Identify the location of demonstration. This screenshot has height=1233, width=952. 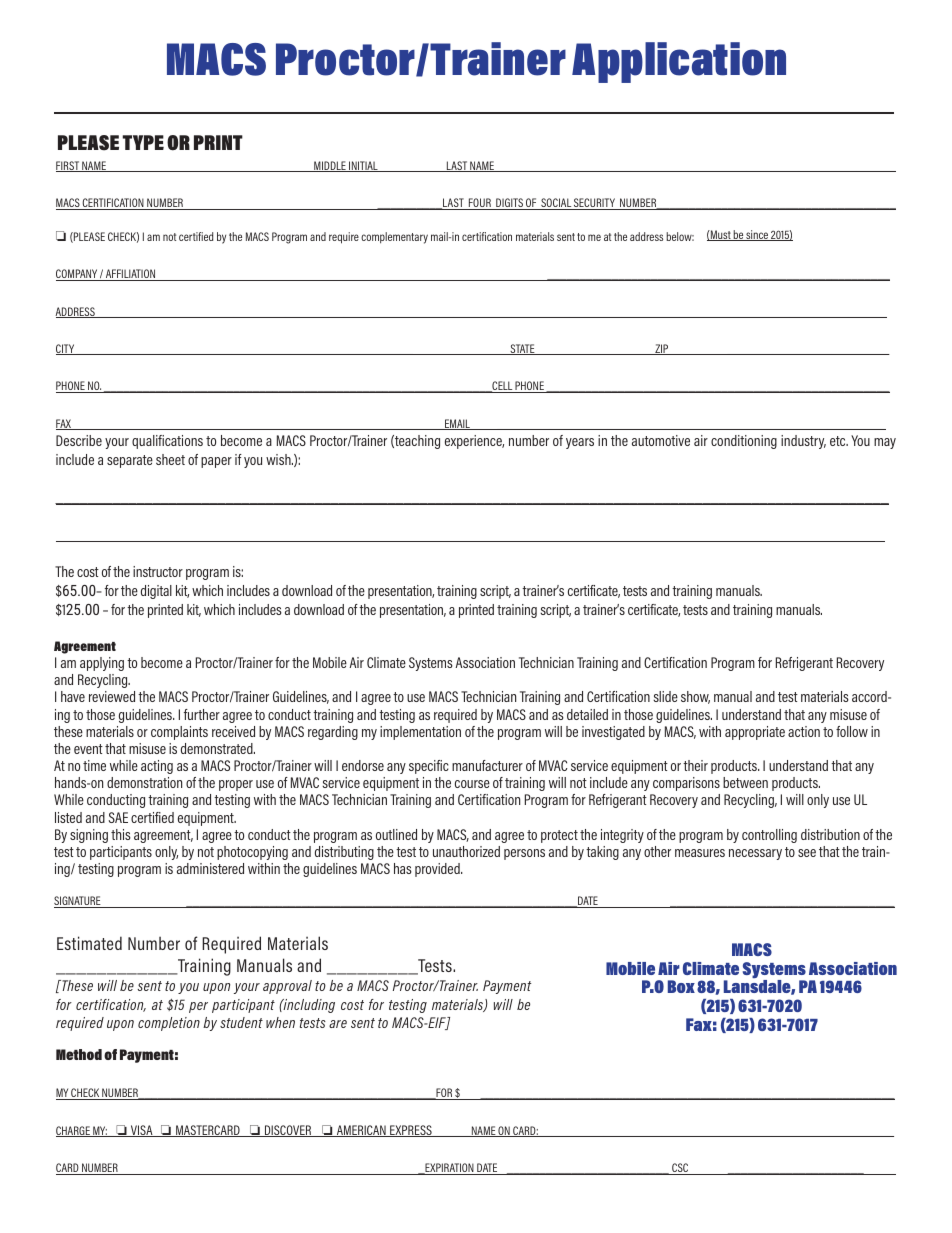
(144, 782).
